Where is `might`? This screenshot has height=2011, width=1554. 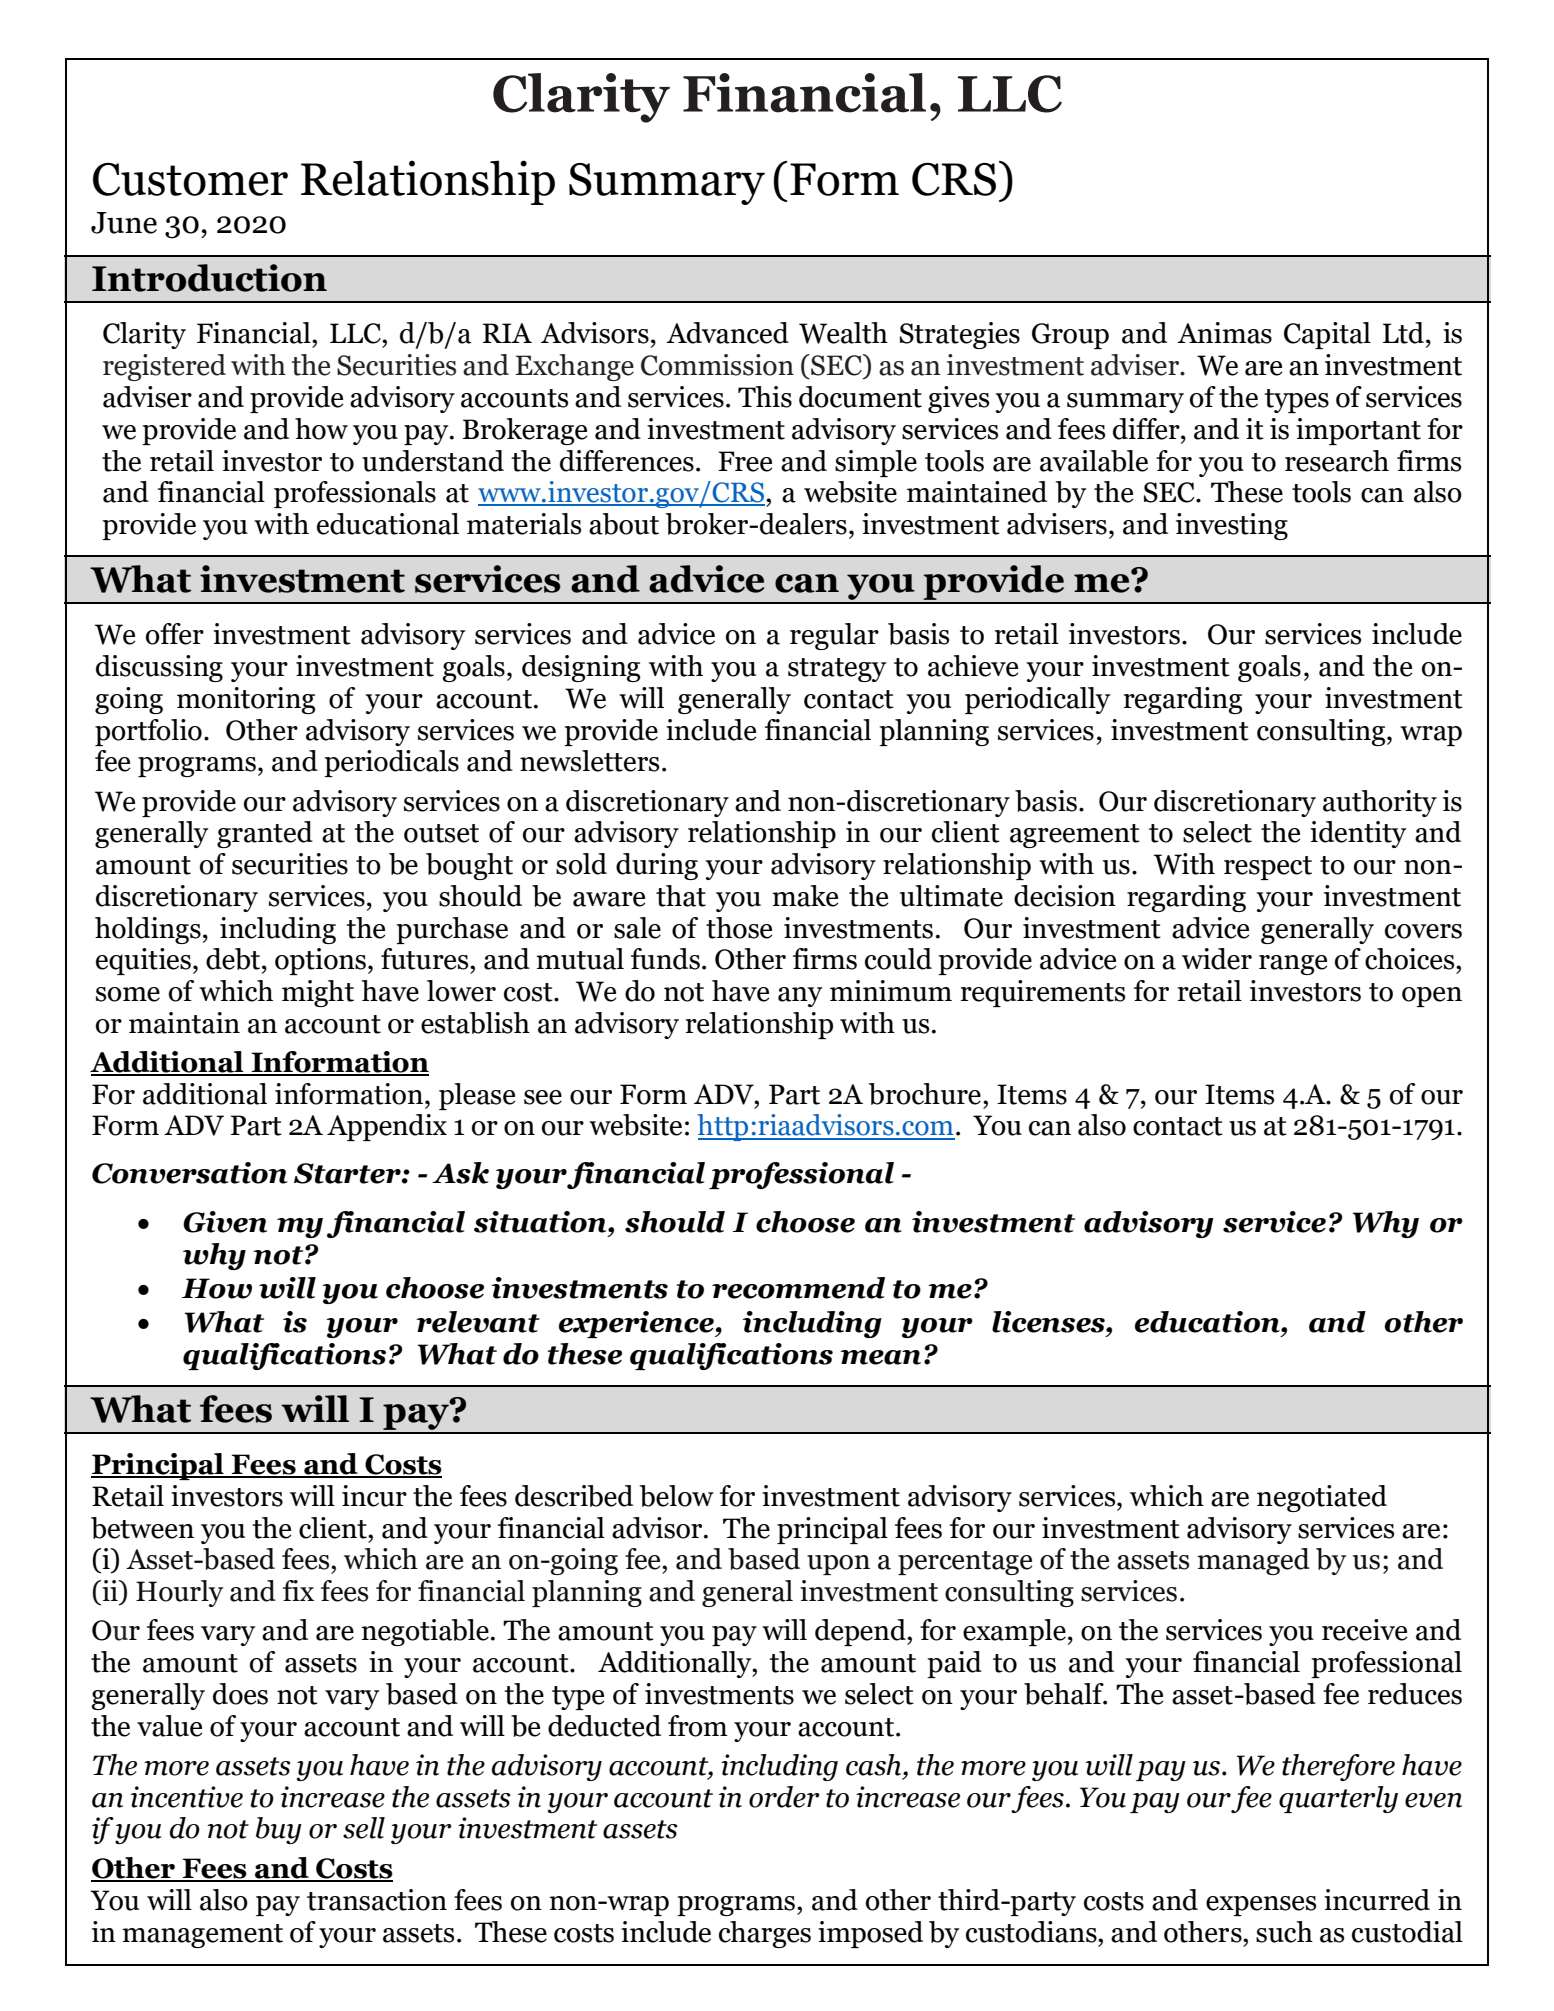
might is located at coordinates (318, 993).
